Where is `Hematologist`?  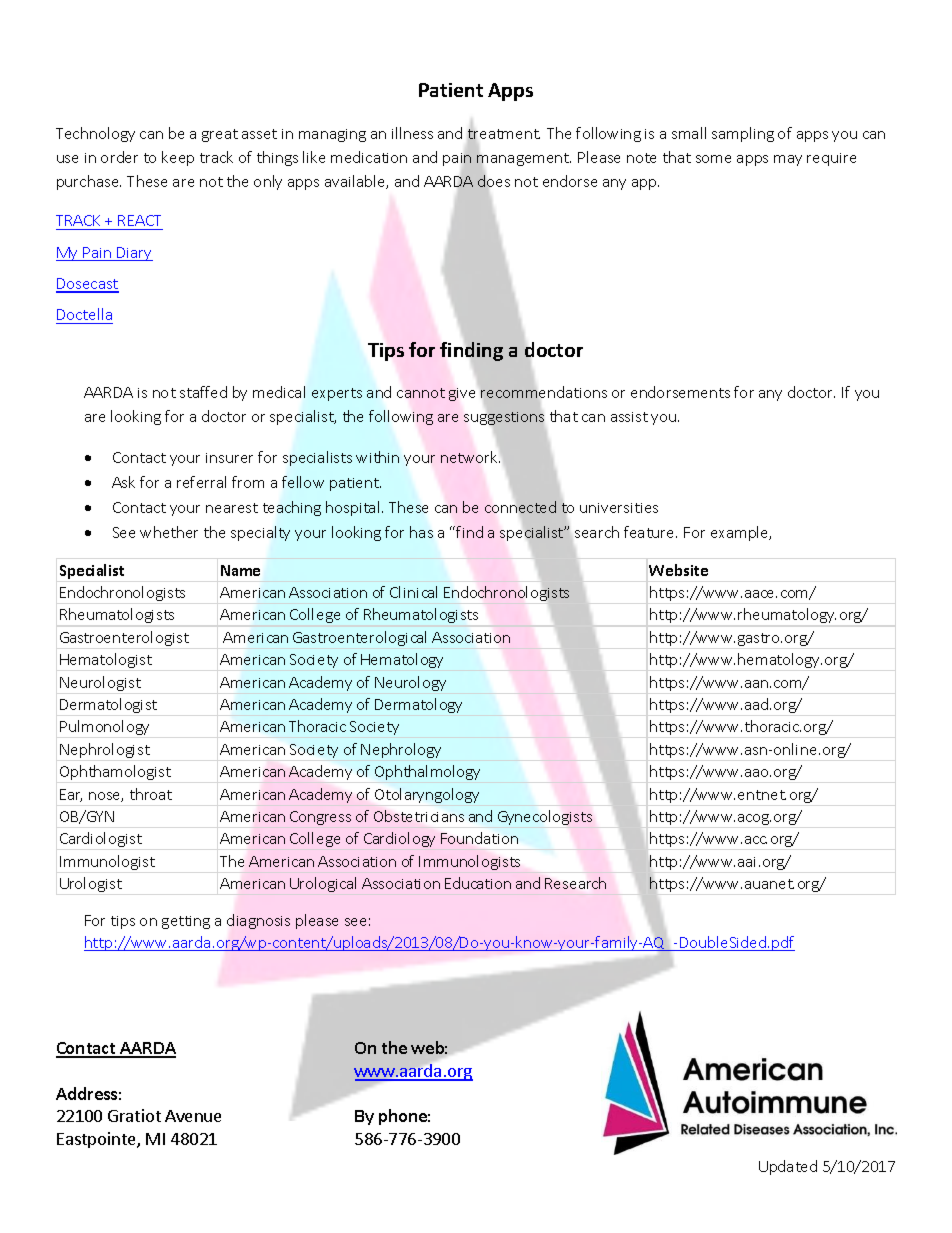
Hematologist is located at coordinates (106, 660).
